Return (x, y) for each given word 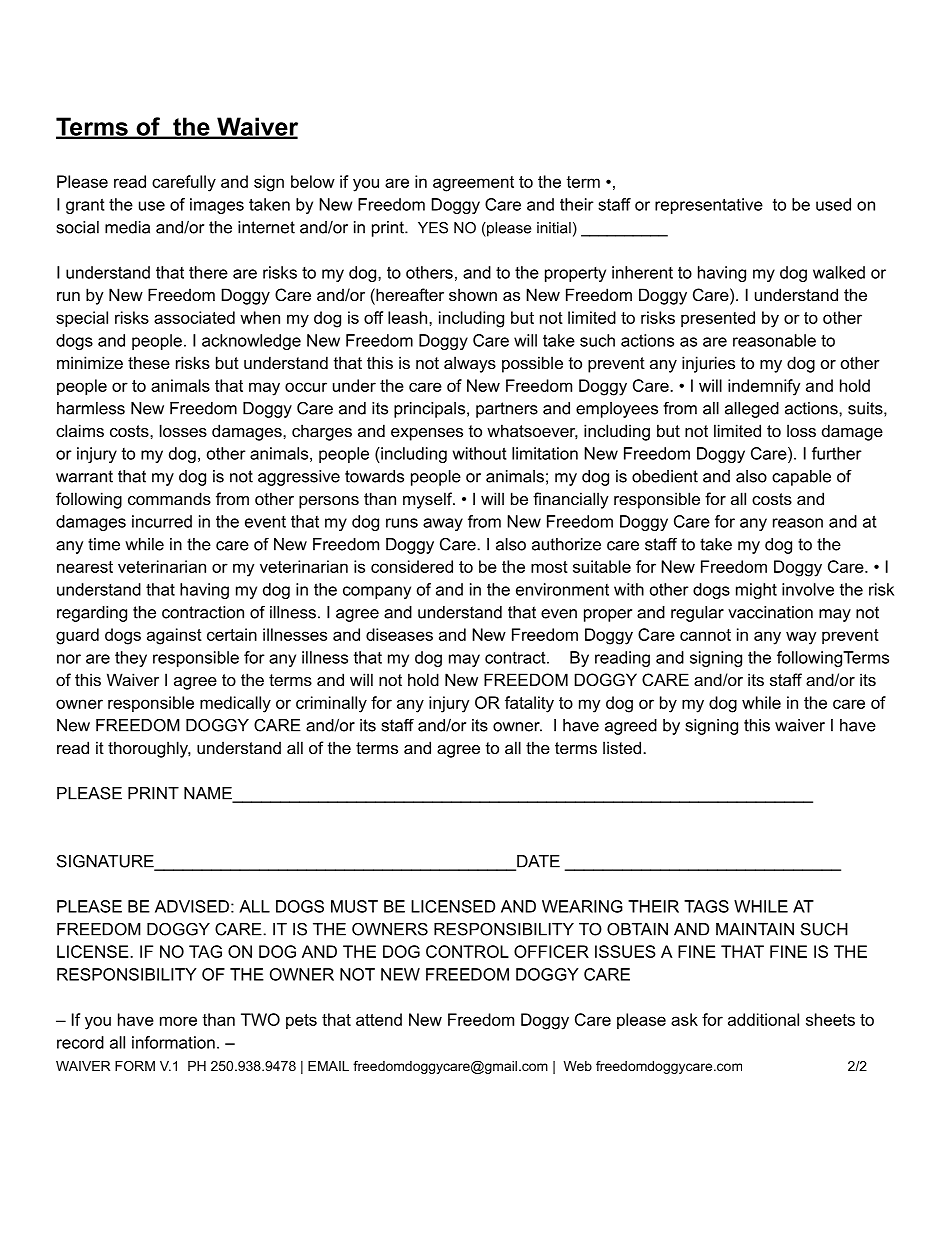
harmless (91, 408)
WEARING (582, 906)
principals (429, 410)
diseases (399, 634)
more (178, 1021)
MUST (354, 906)
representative (709, 206)
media (127, 227)
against (174, 636)
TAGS (706, 906)
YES (433, 228)
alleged (752, 410)
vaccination (770, 612)
